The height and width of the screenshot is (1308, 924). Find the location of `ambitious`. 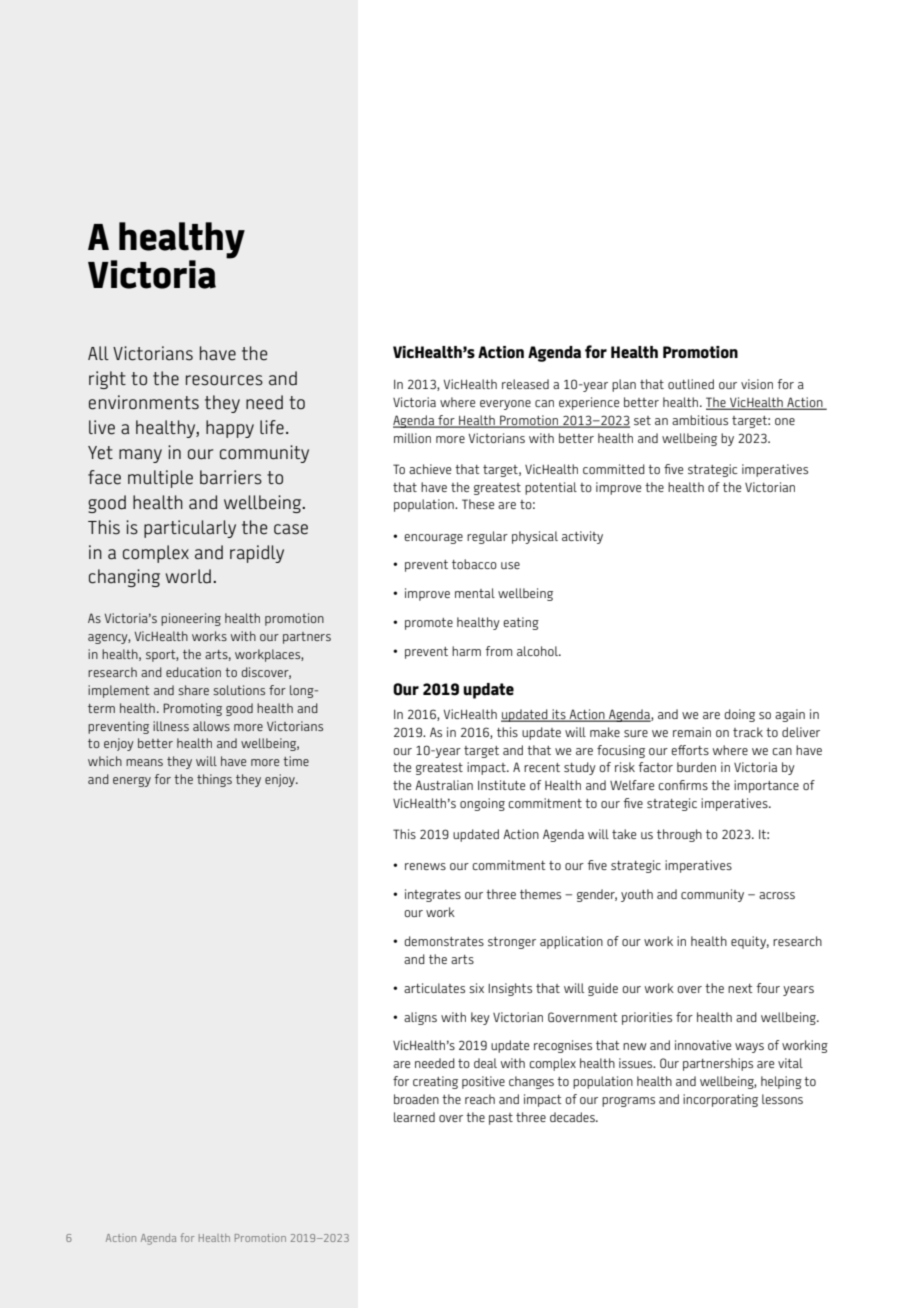

ambitious is located at coordinates (700, 420).
